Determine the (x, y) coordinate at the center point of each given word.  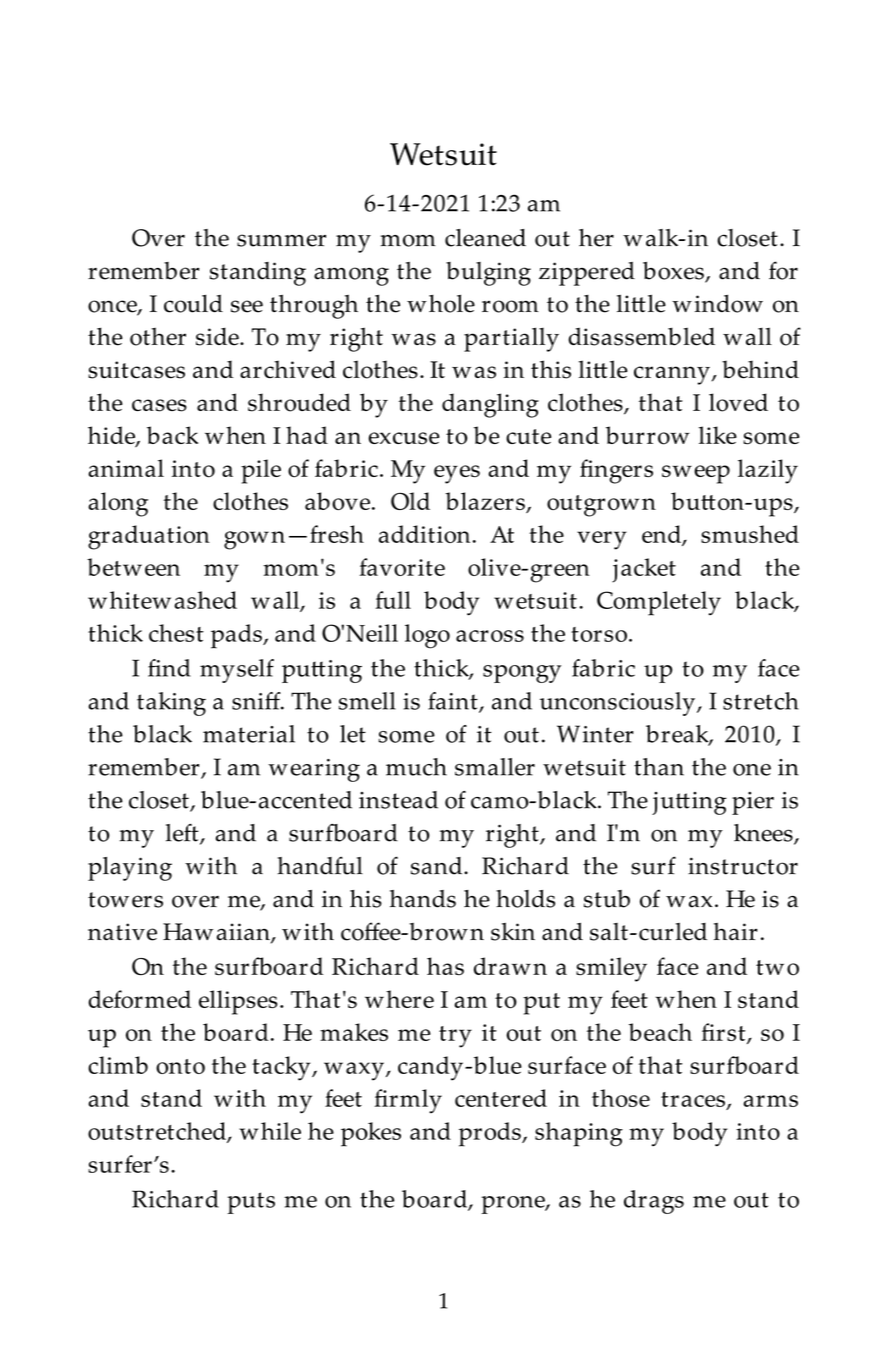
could (193, 303)
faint (454, 702)
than (659, 767)
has (445, 966)
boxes (674, 272)
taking (171, 704)
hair (736, 932)
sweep (696, 474)
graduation (149, 537)
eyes (457, 474)
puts (251, 1203)
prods (491, 1134)
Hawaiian (217, 933)
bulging (488, 274)
